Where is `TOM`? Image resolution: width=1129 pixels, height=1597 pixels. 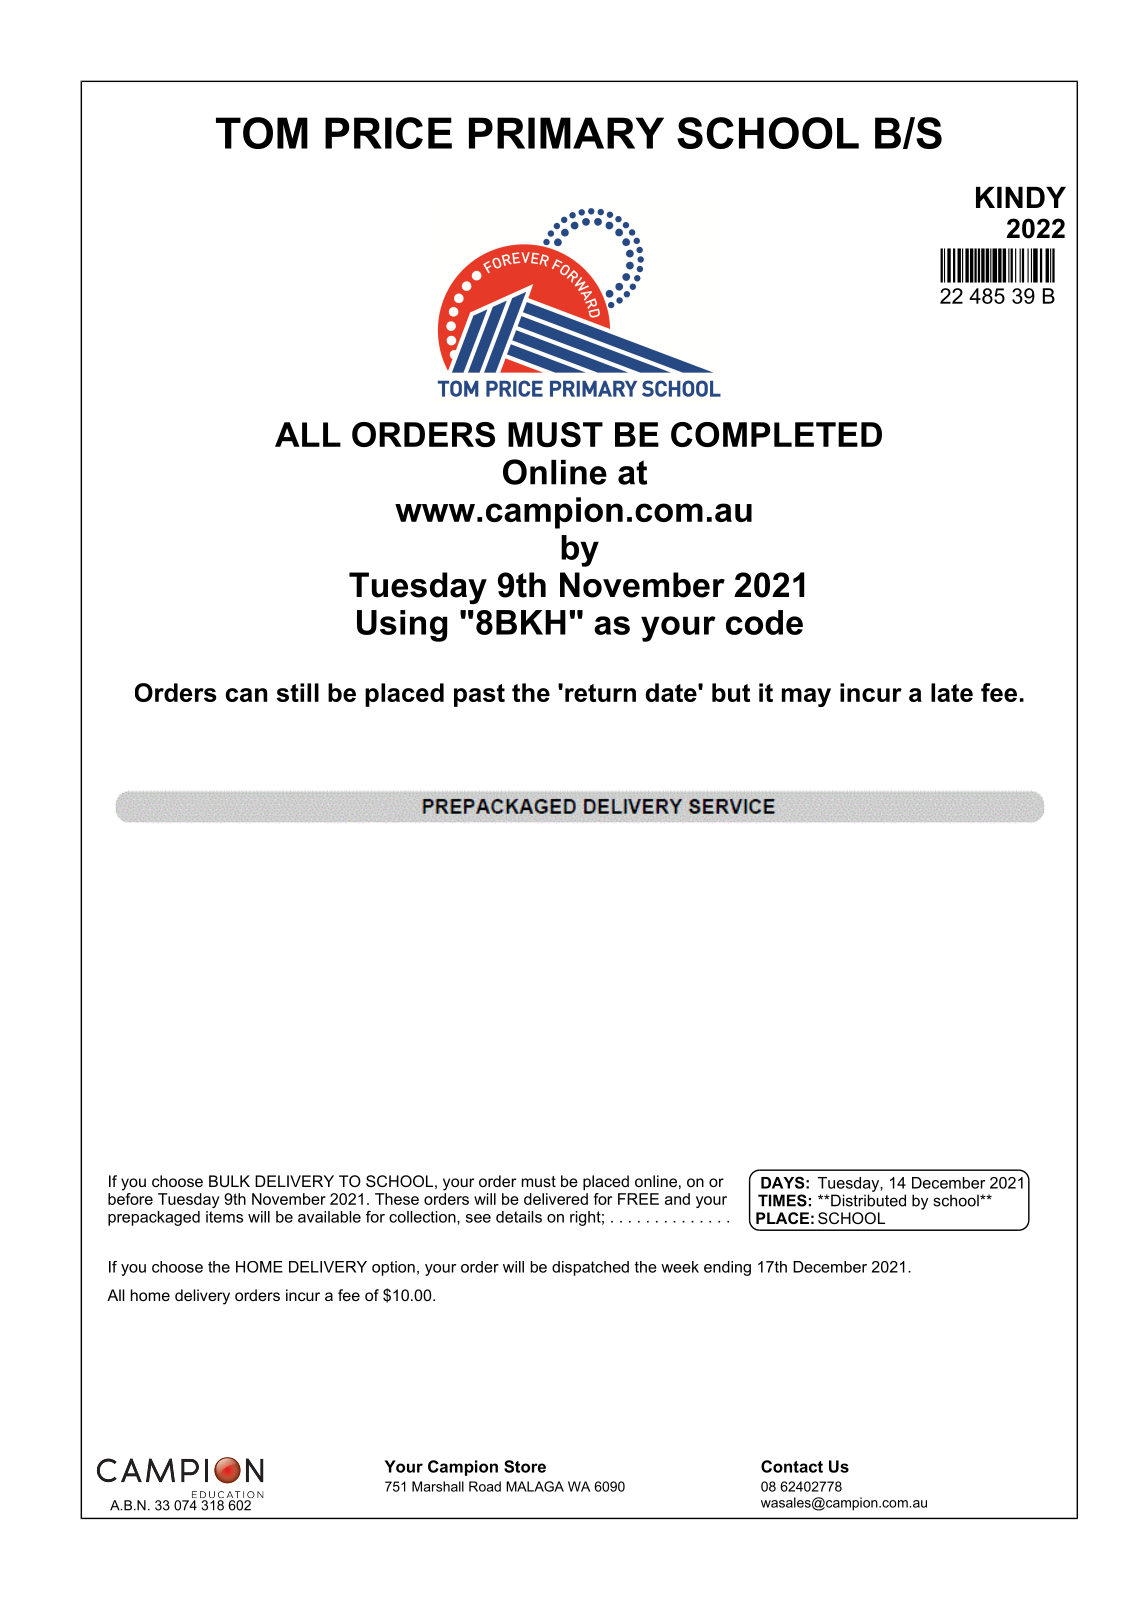 TOM is located at coordinates (262, 133).
